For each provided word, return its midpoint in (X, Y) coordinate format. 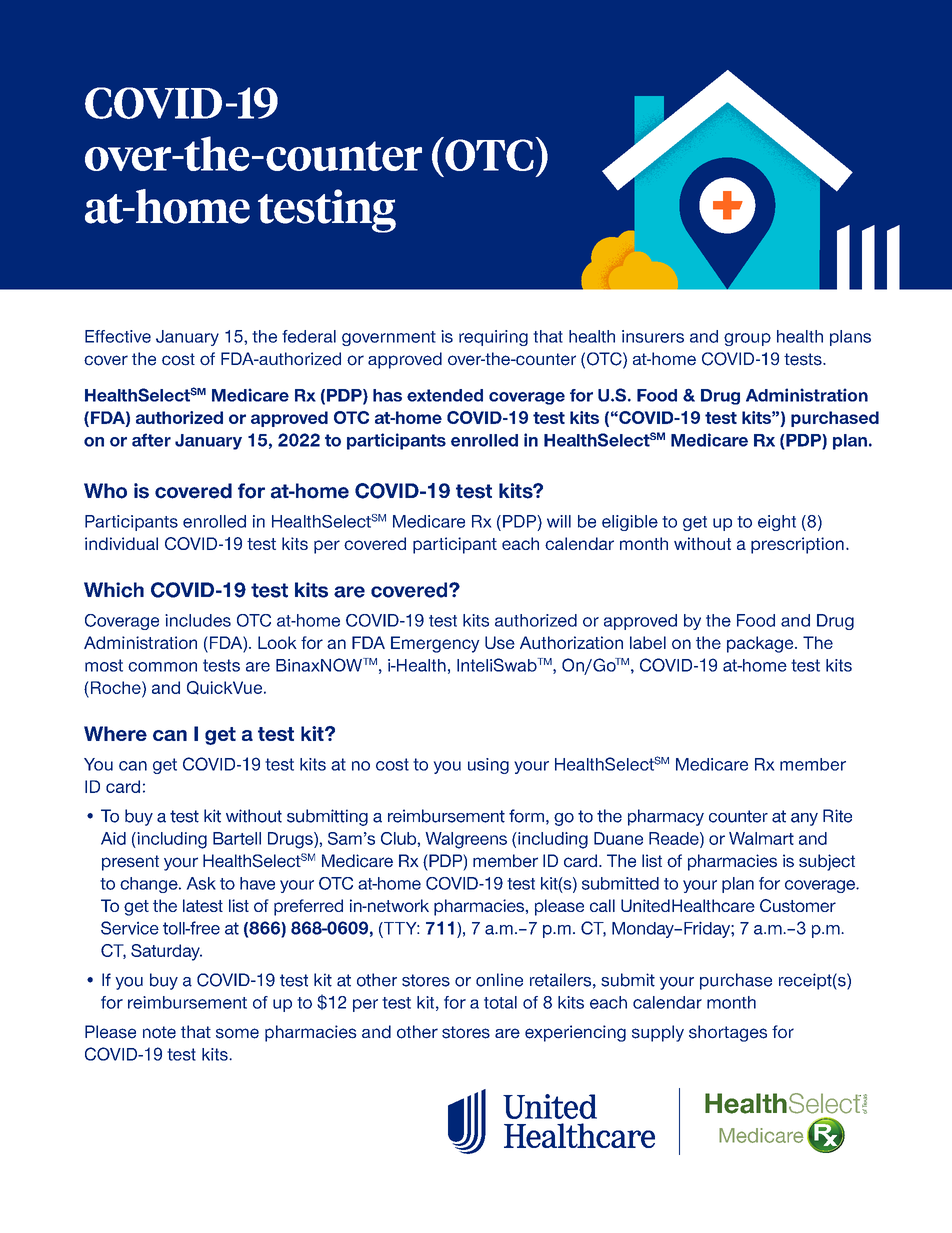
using (488, 766)
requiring (493, 338)
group (747, 339)
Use (500, 642)
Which (114, 590)
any (804, 819)
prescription (797, 545)
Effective (118, 336)
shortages (728, 1033)
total (500, 1002)
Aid (113, 838)
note (159, 1032)
